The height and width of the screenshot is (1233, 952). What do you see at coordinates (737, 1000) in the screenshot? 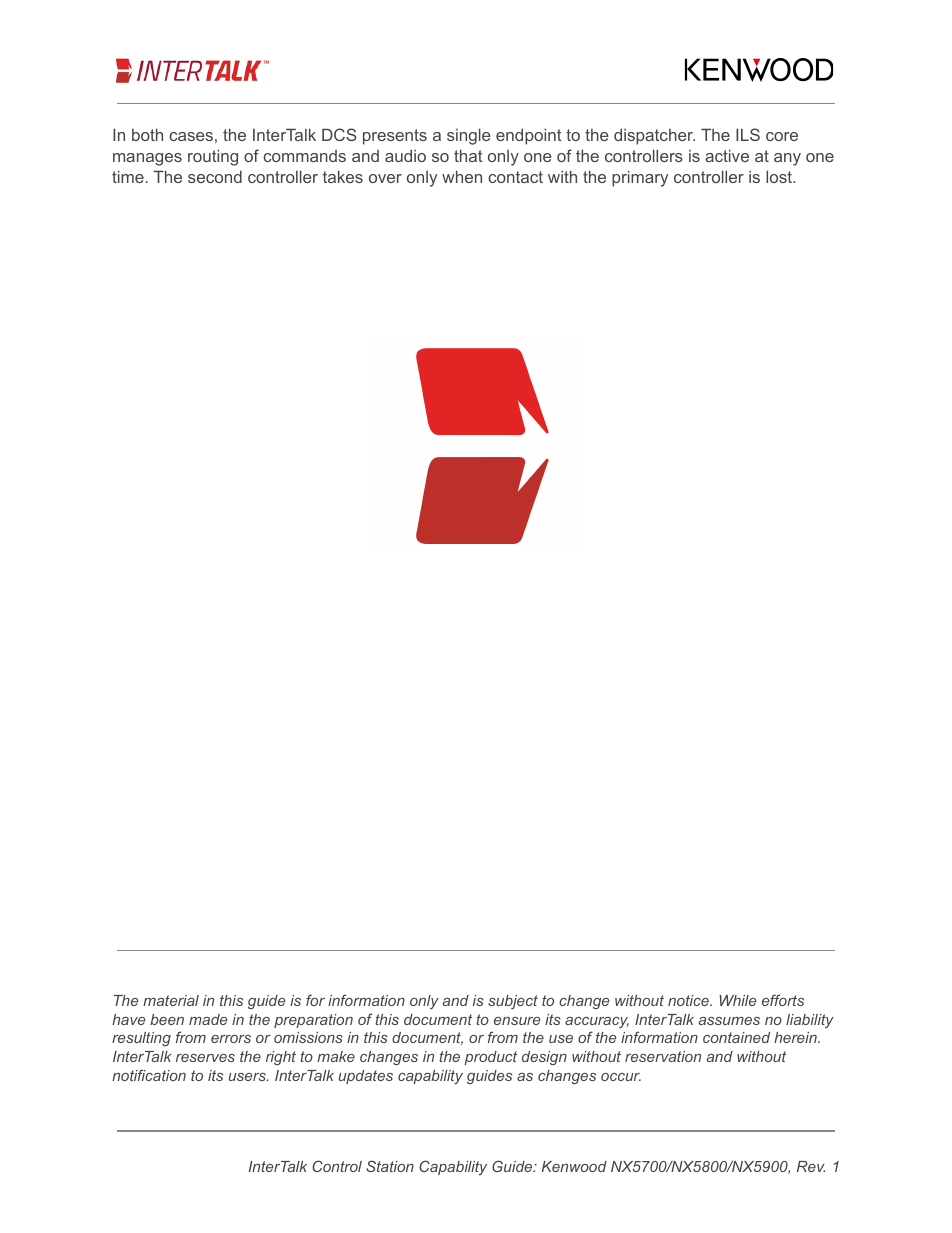
I see `While` at bounding box center [737, 1000].
